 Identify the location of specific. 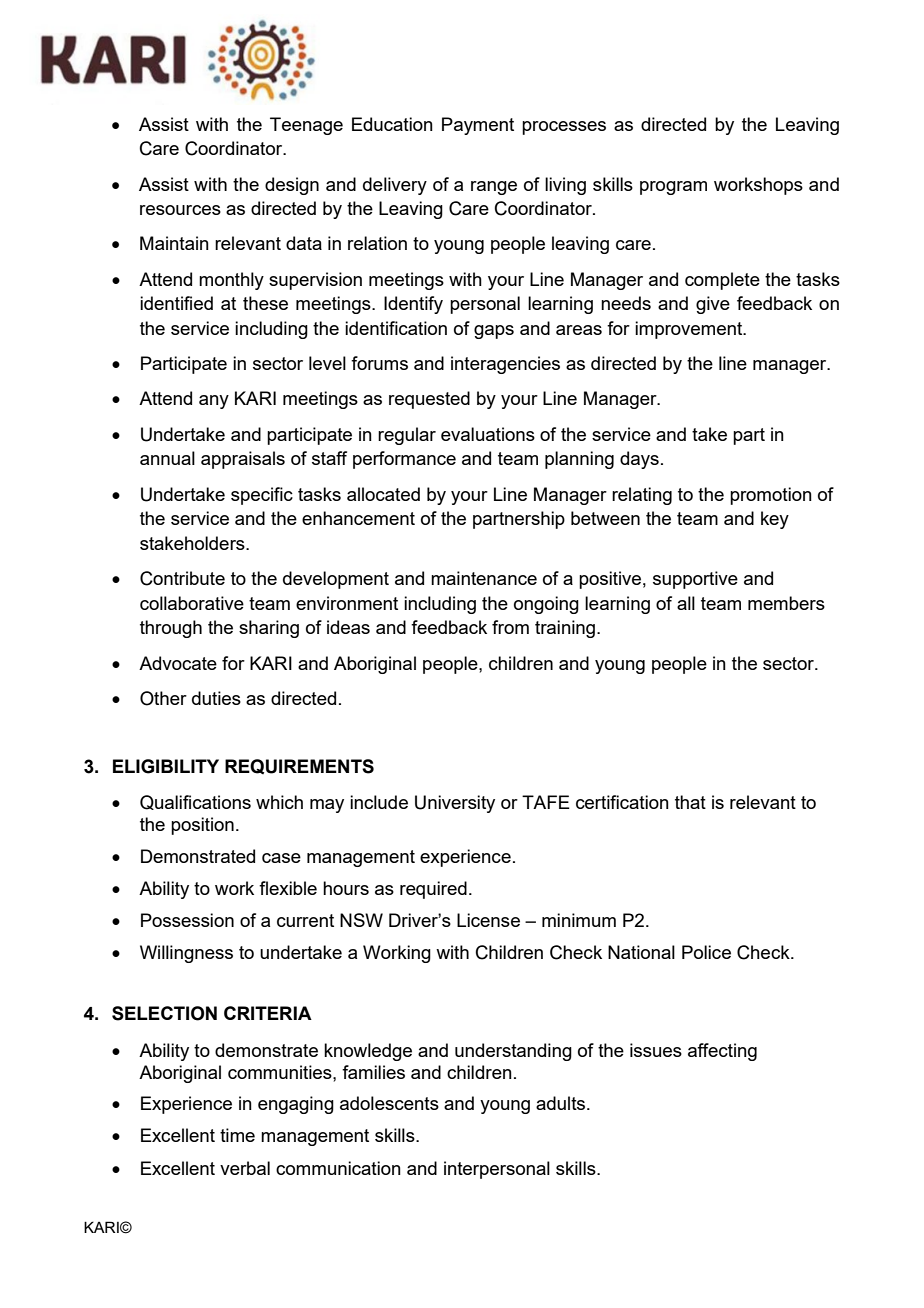
(262, 496).
